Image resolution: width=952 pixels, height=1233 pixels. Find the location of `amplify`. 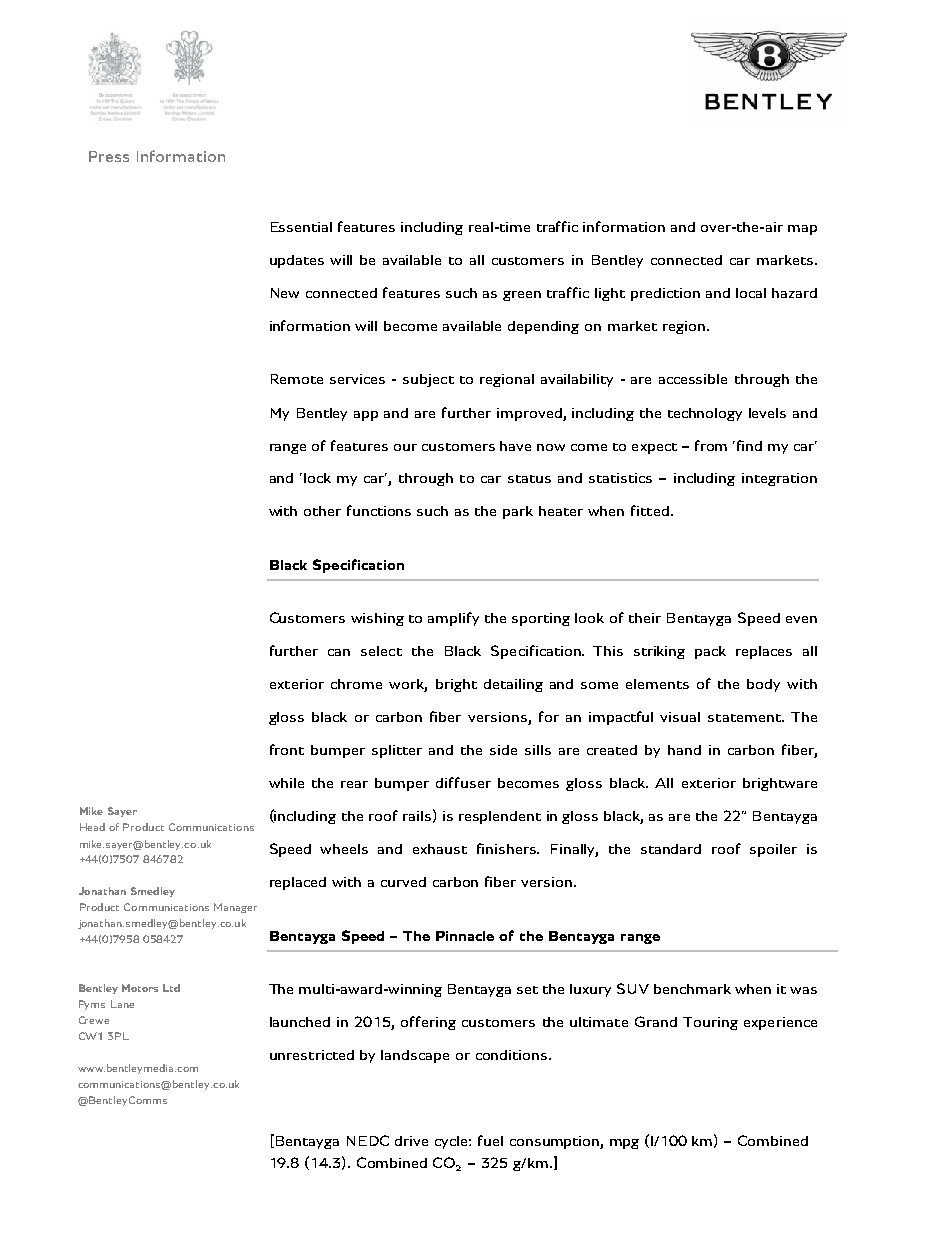

amplify is located at coordinates (453, 619).
